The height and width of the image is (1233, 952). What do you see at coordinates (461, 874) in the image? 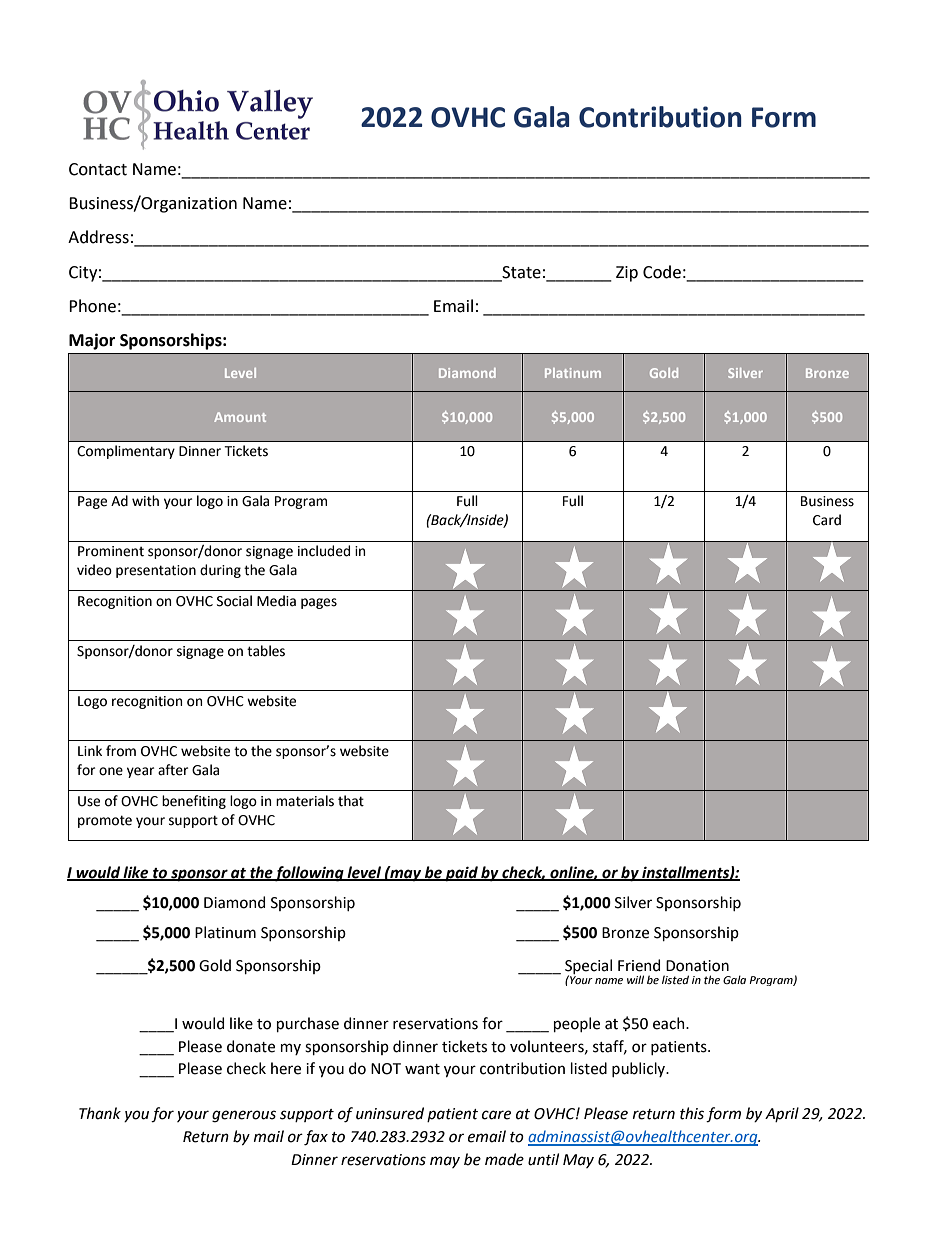
I see `paid` at bounding box center [461, 874].
